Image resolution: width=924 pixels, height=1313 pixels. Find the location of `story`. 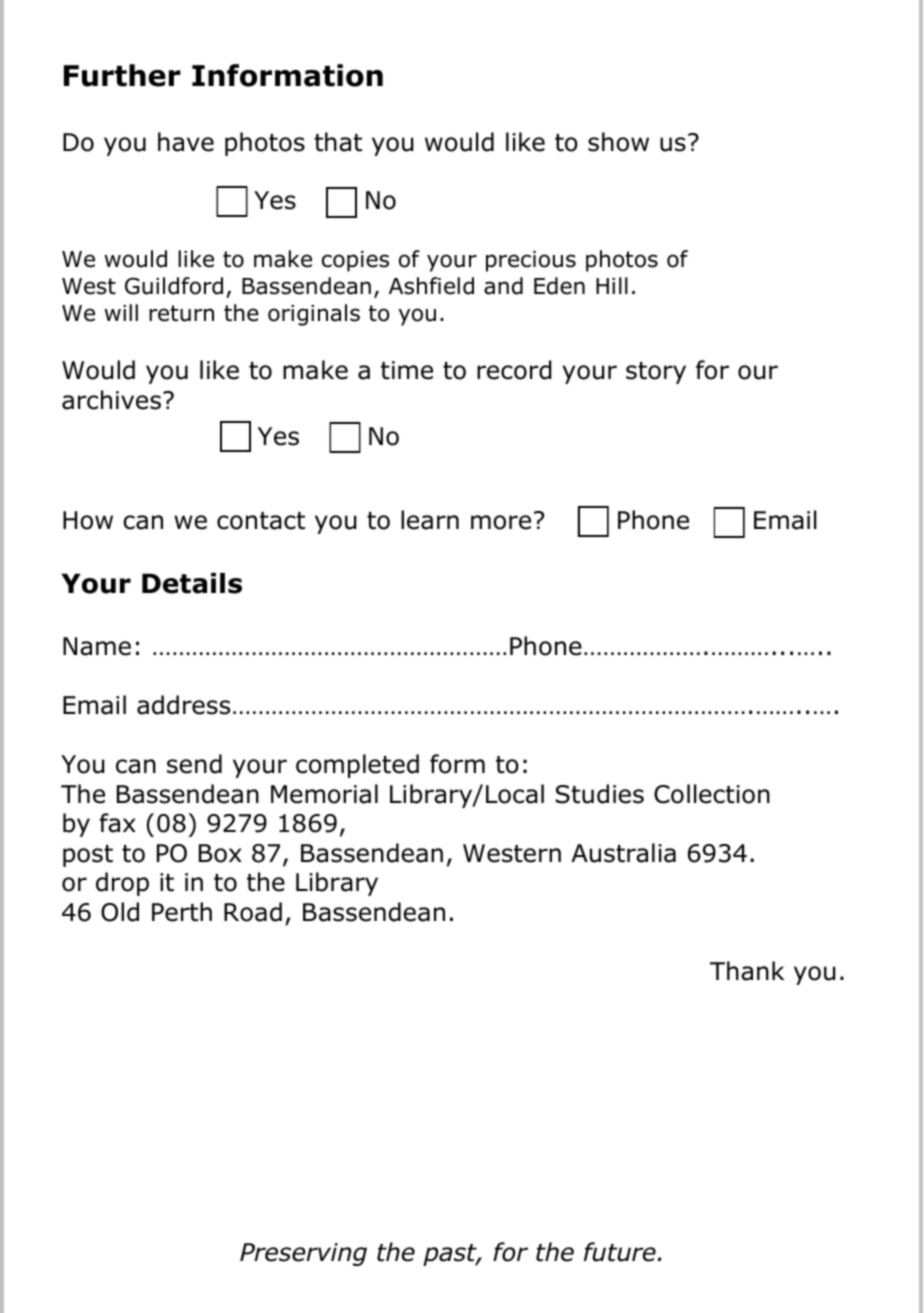

story is located at coordinates (656, 373).
